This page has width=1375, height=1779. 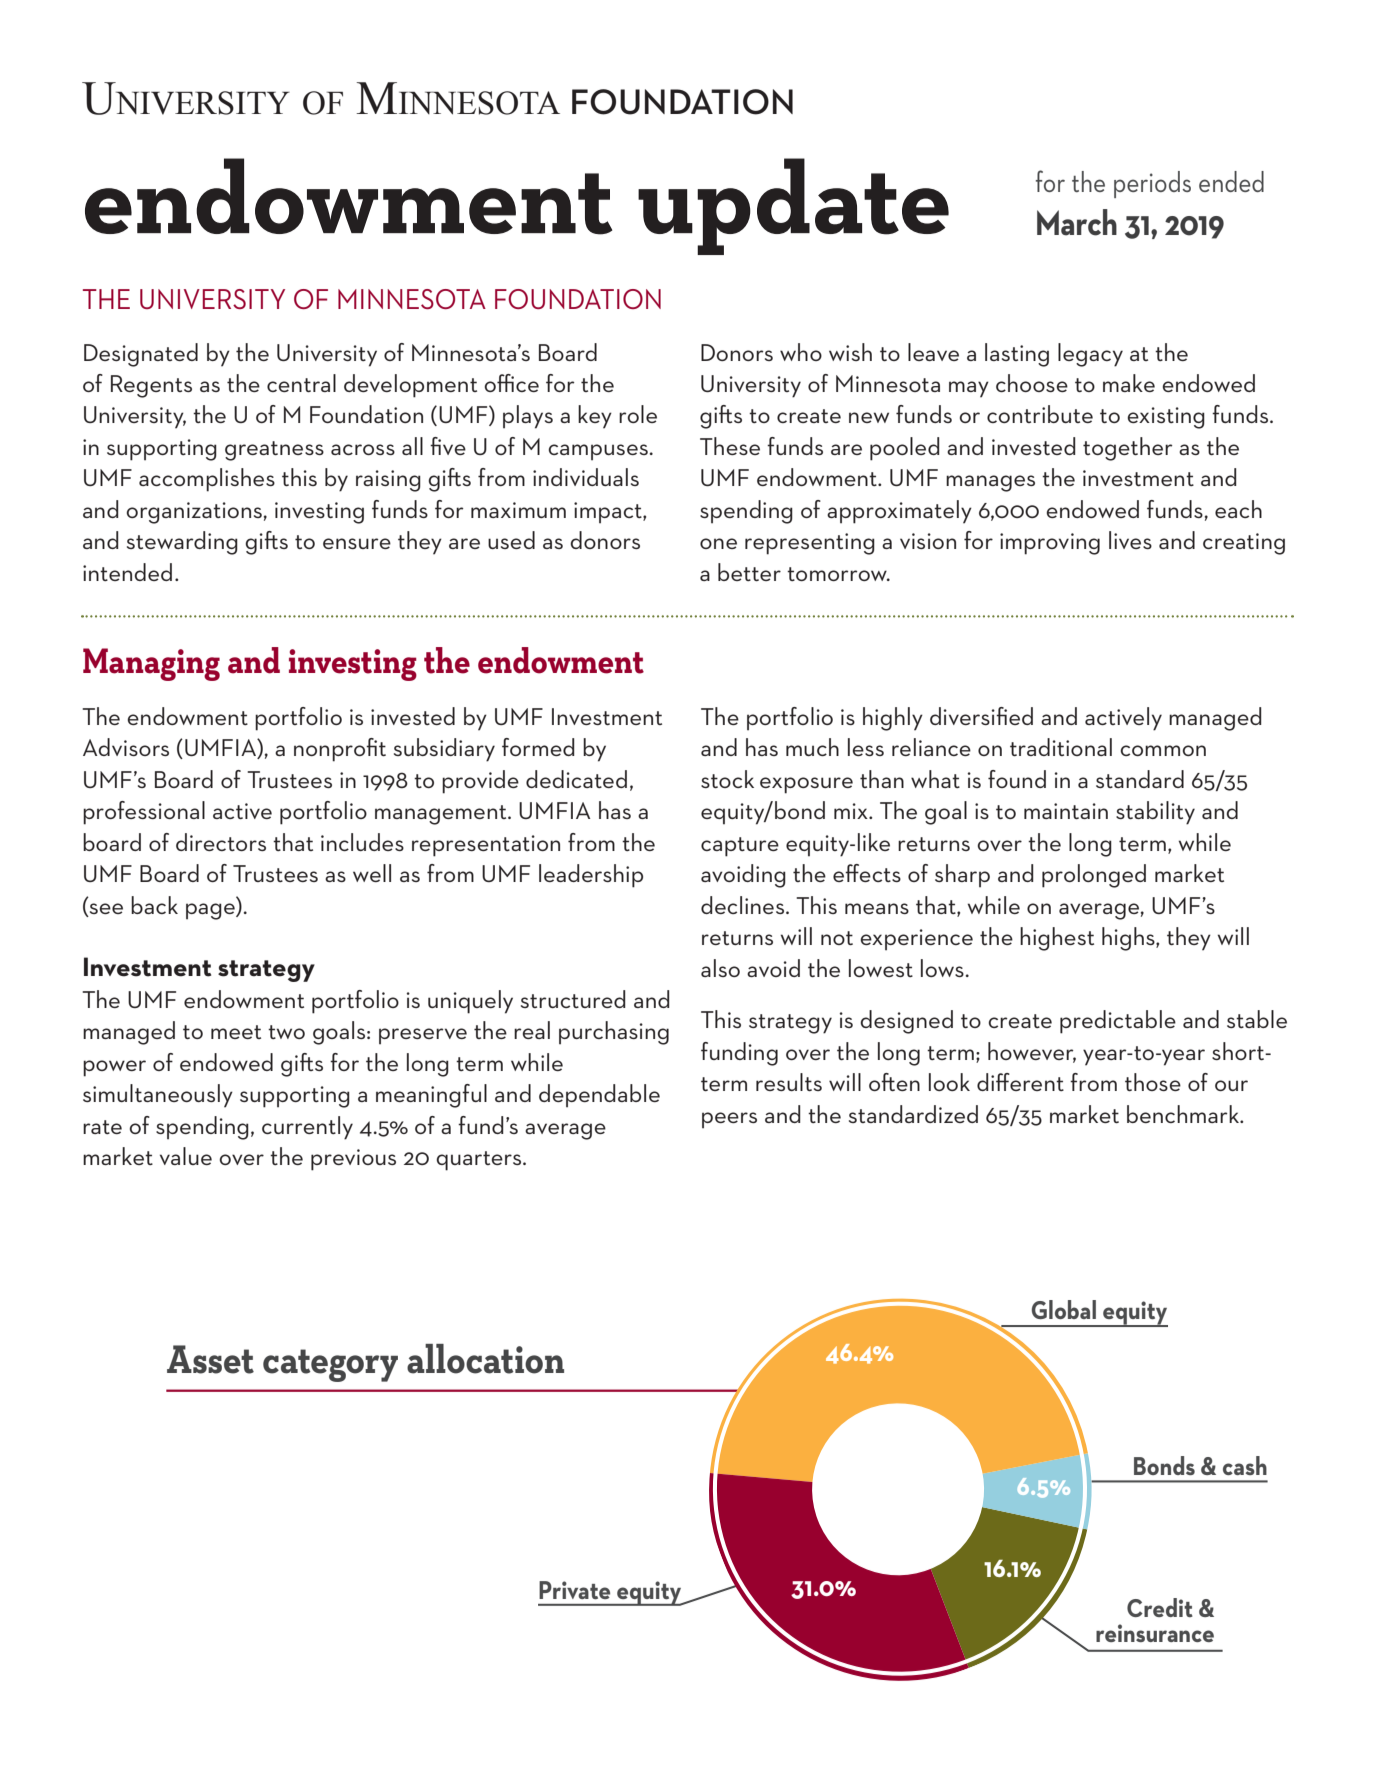 I want to click on benchmark, so click(x=1184, y=1114).
